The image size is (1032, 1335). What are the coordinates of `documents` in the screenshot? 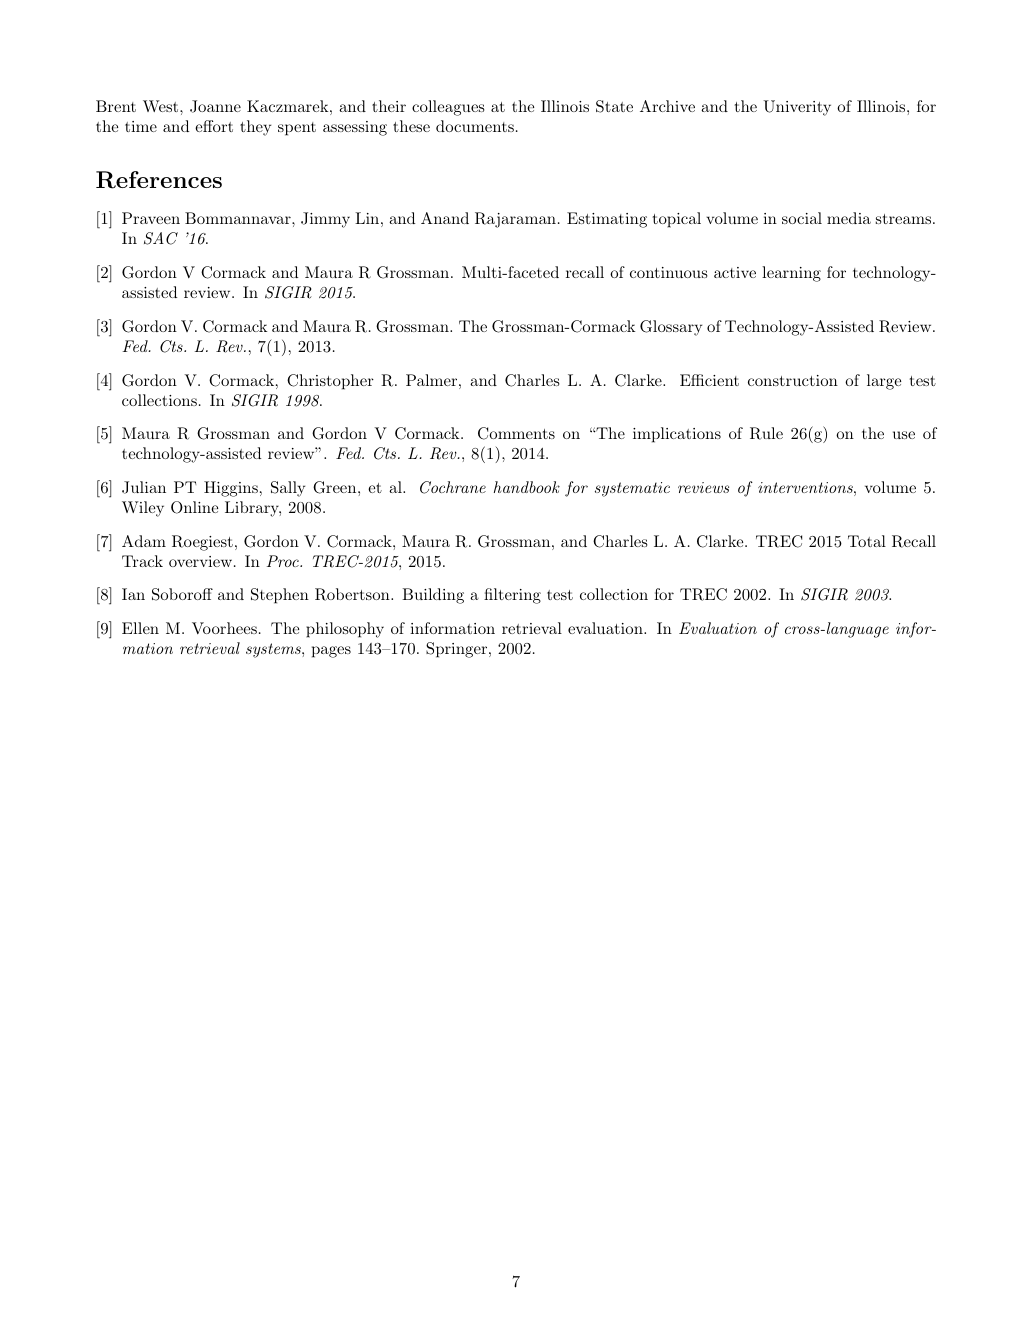 It's located at (475, 126).
